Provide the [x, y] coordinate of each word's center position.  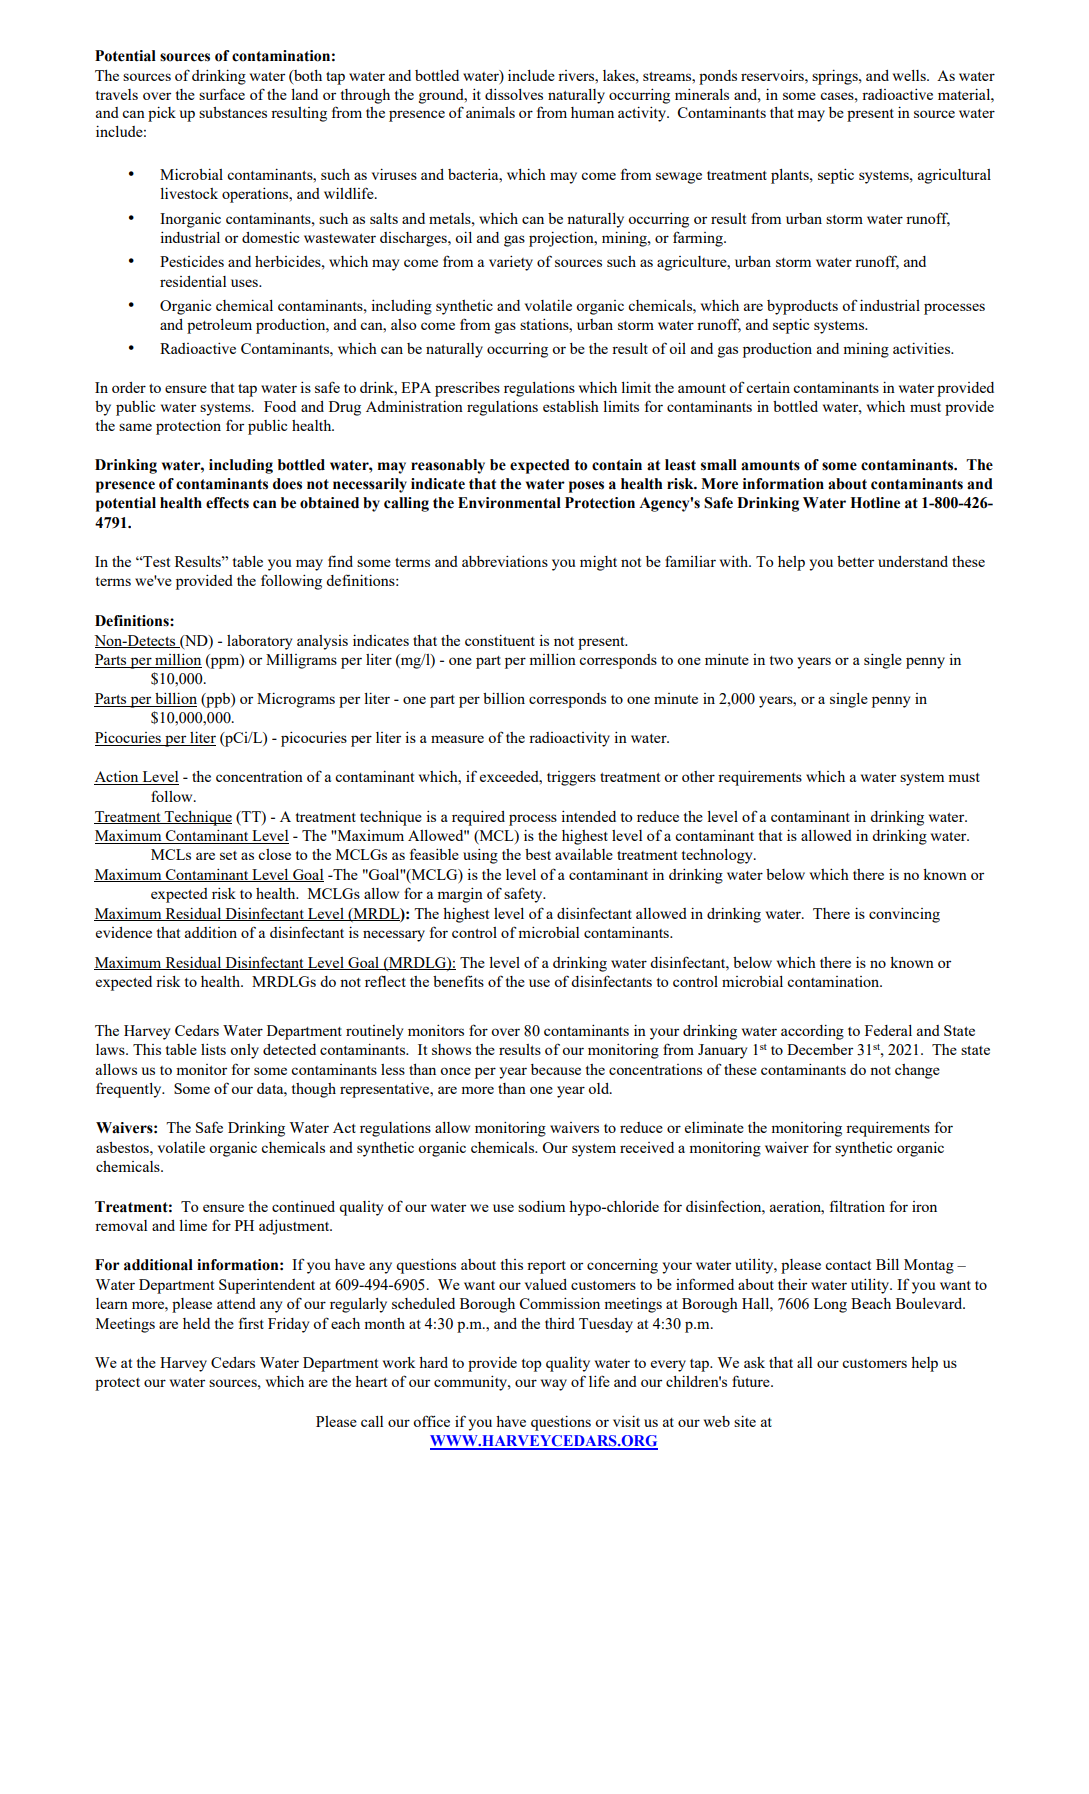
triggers [571, 778]
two [781, 660]
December [820, 1049]
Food [280, 406]
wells [910, 75]
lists [213, 1049]
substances [233, 112]
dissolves [514, 94]
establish [571, 406]
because [556, 1069]
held [196, 1323]
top [532, 1365]
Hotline [875, 503]
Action [117, 778]
